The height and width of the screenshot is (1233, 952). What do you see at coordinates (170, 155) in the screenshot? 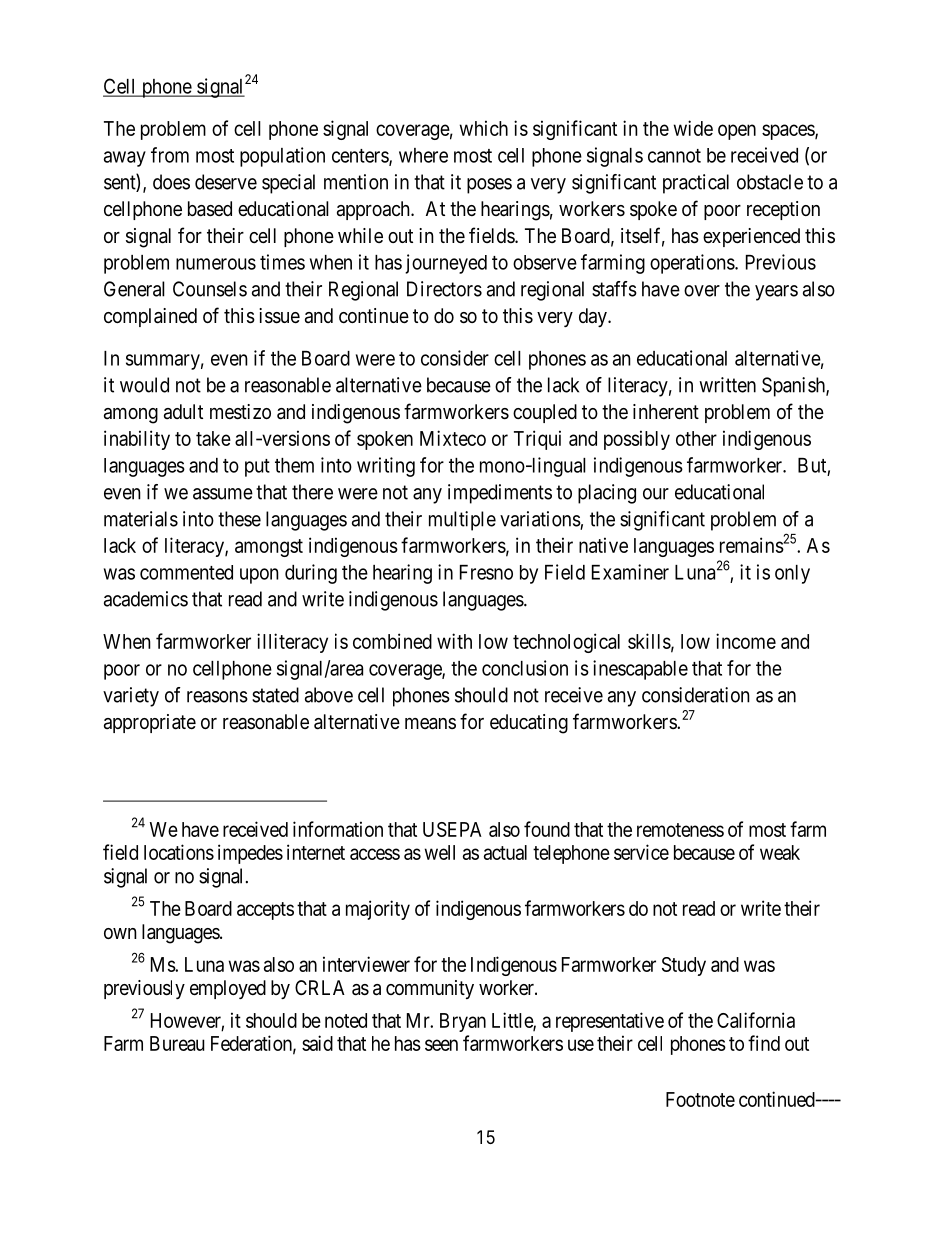
I see `from` at bounding box center [170, 155].
